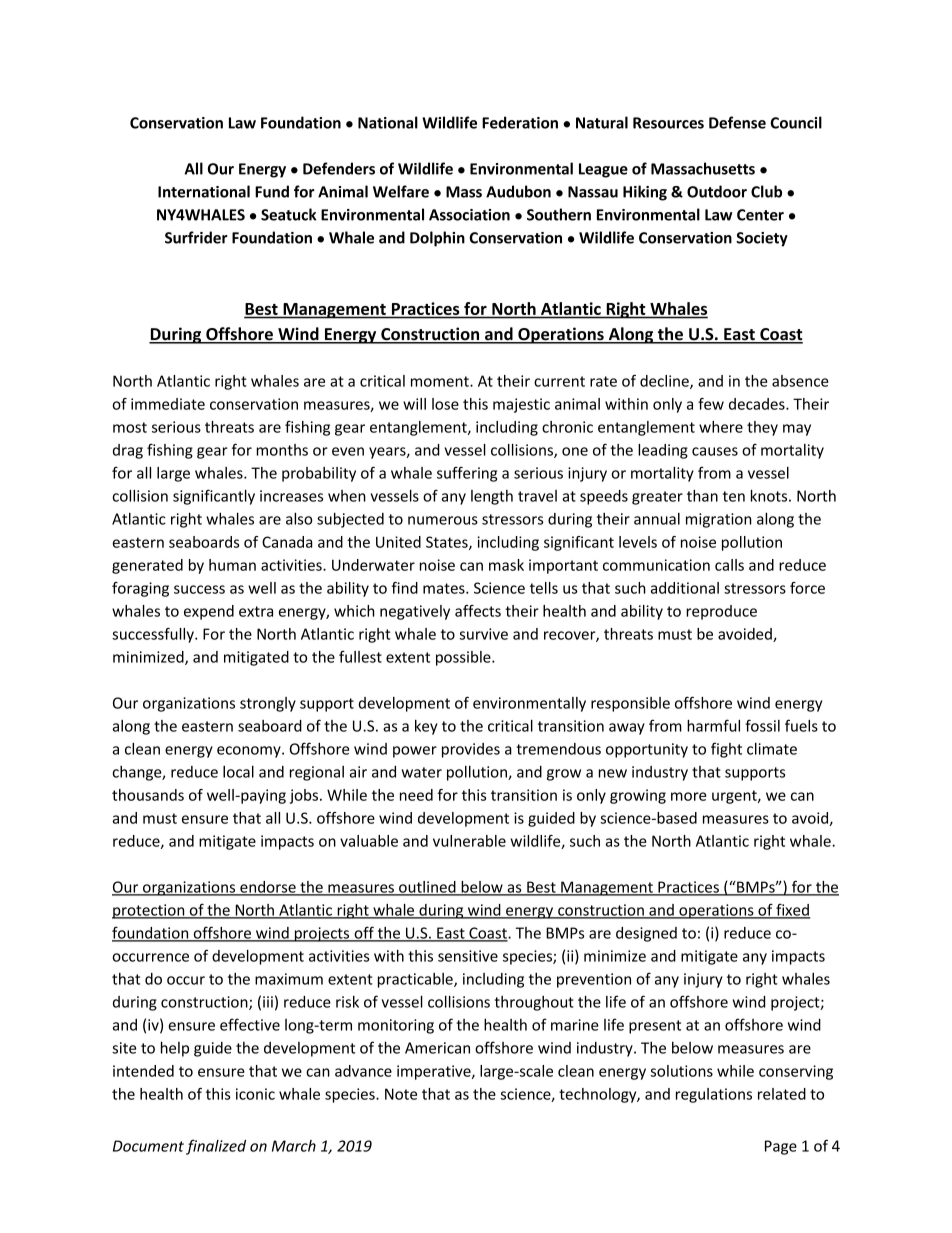  I want to click on States, so click(448, 543).
